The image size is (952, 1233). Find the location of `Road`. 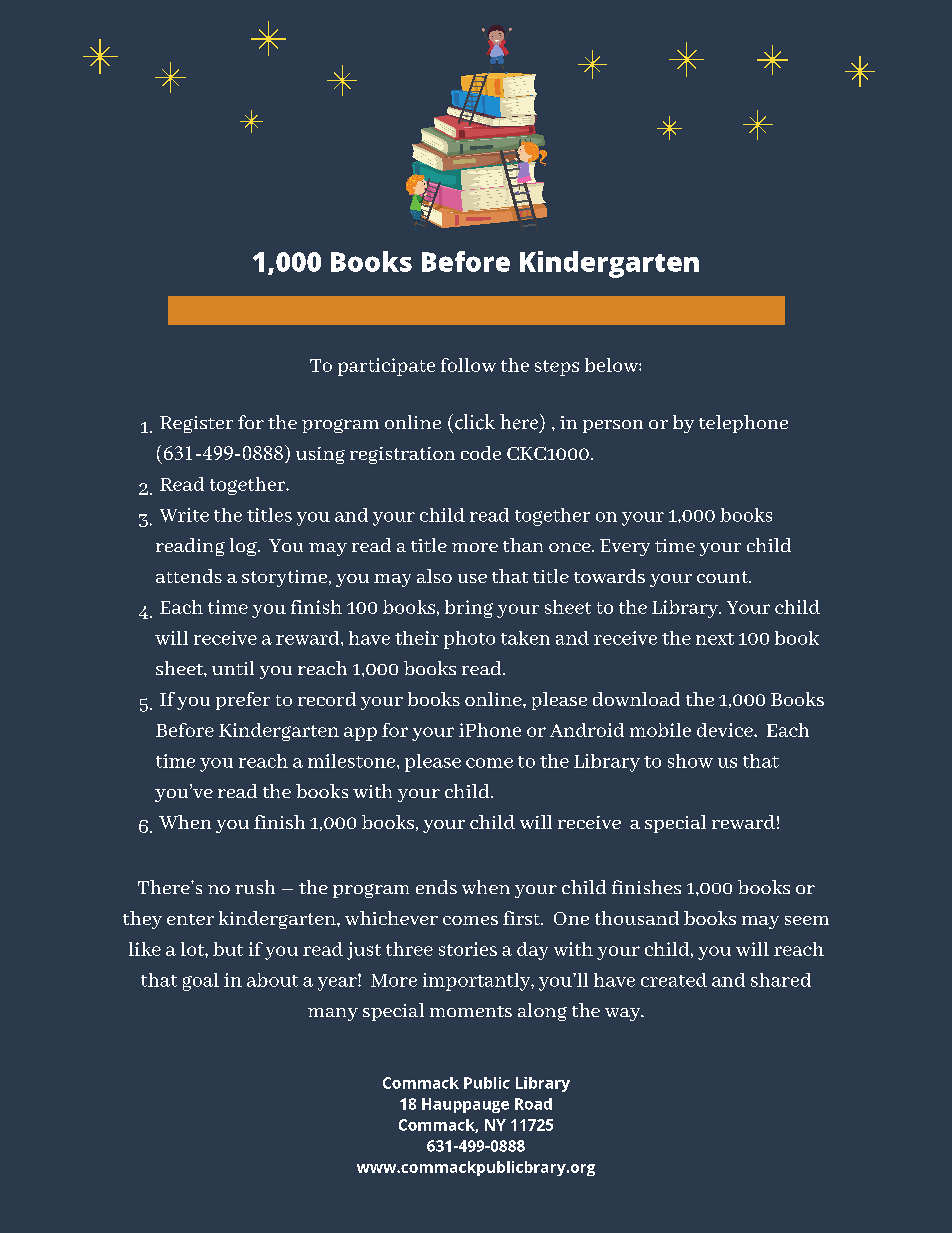

Road is located at coordinates (533, 1104).
